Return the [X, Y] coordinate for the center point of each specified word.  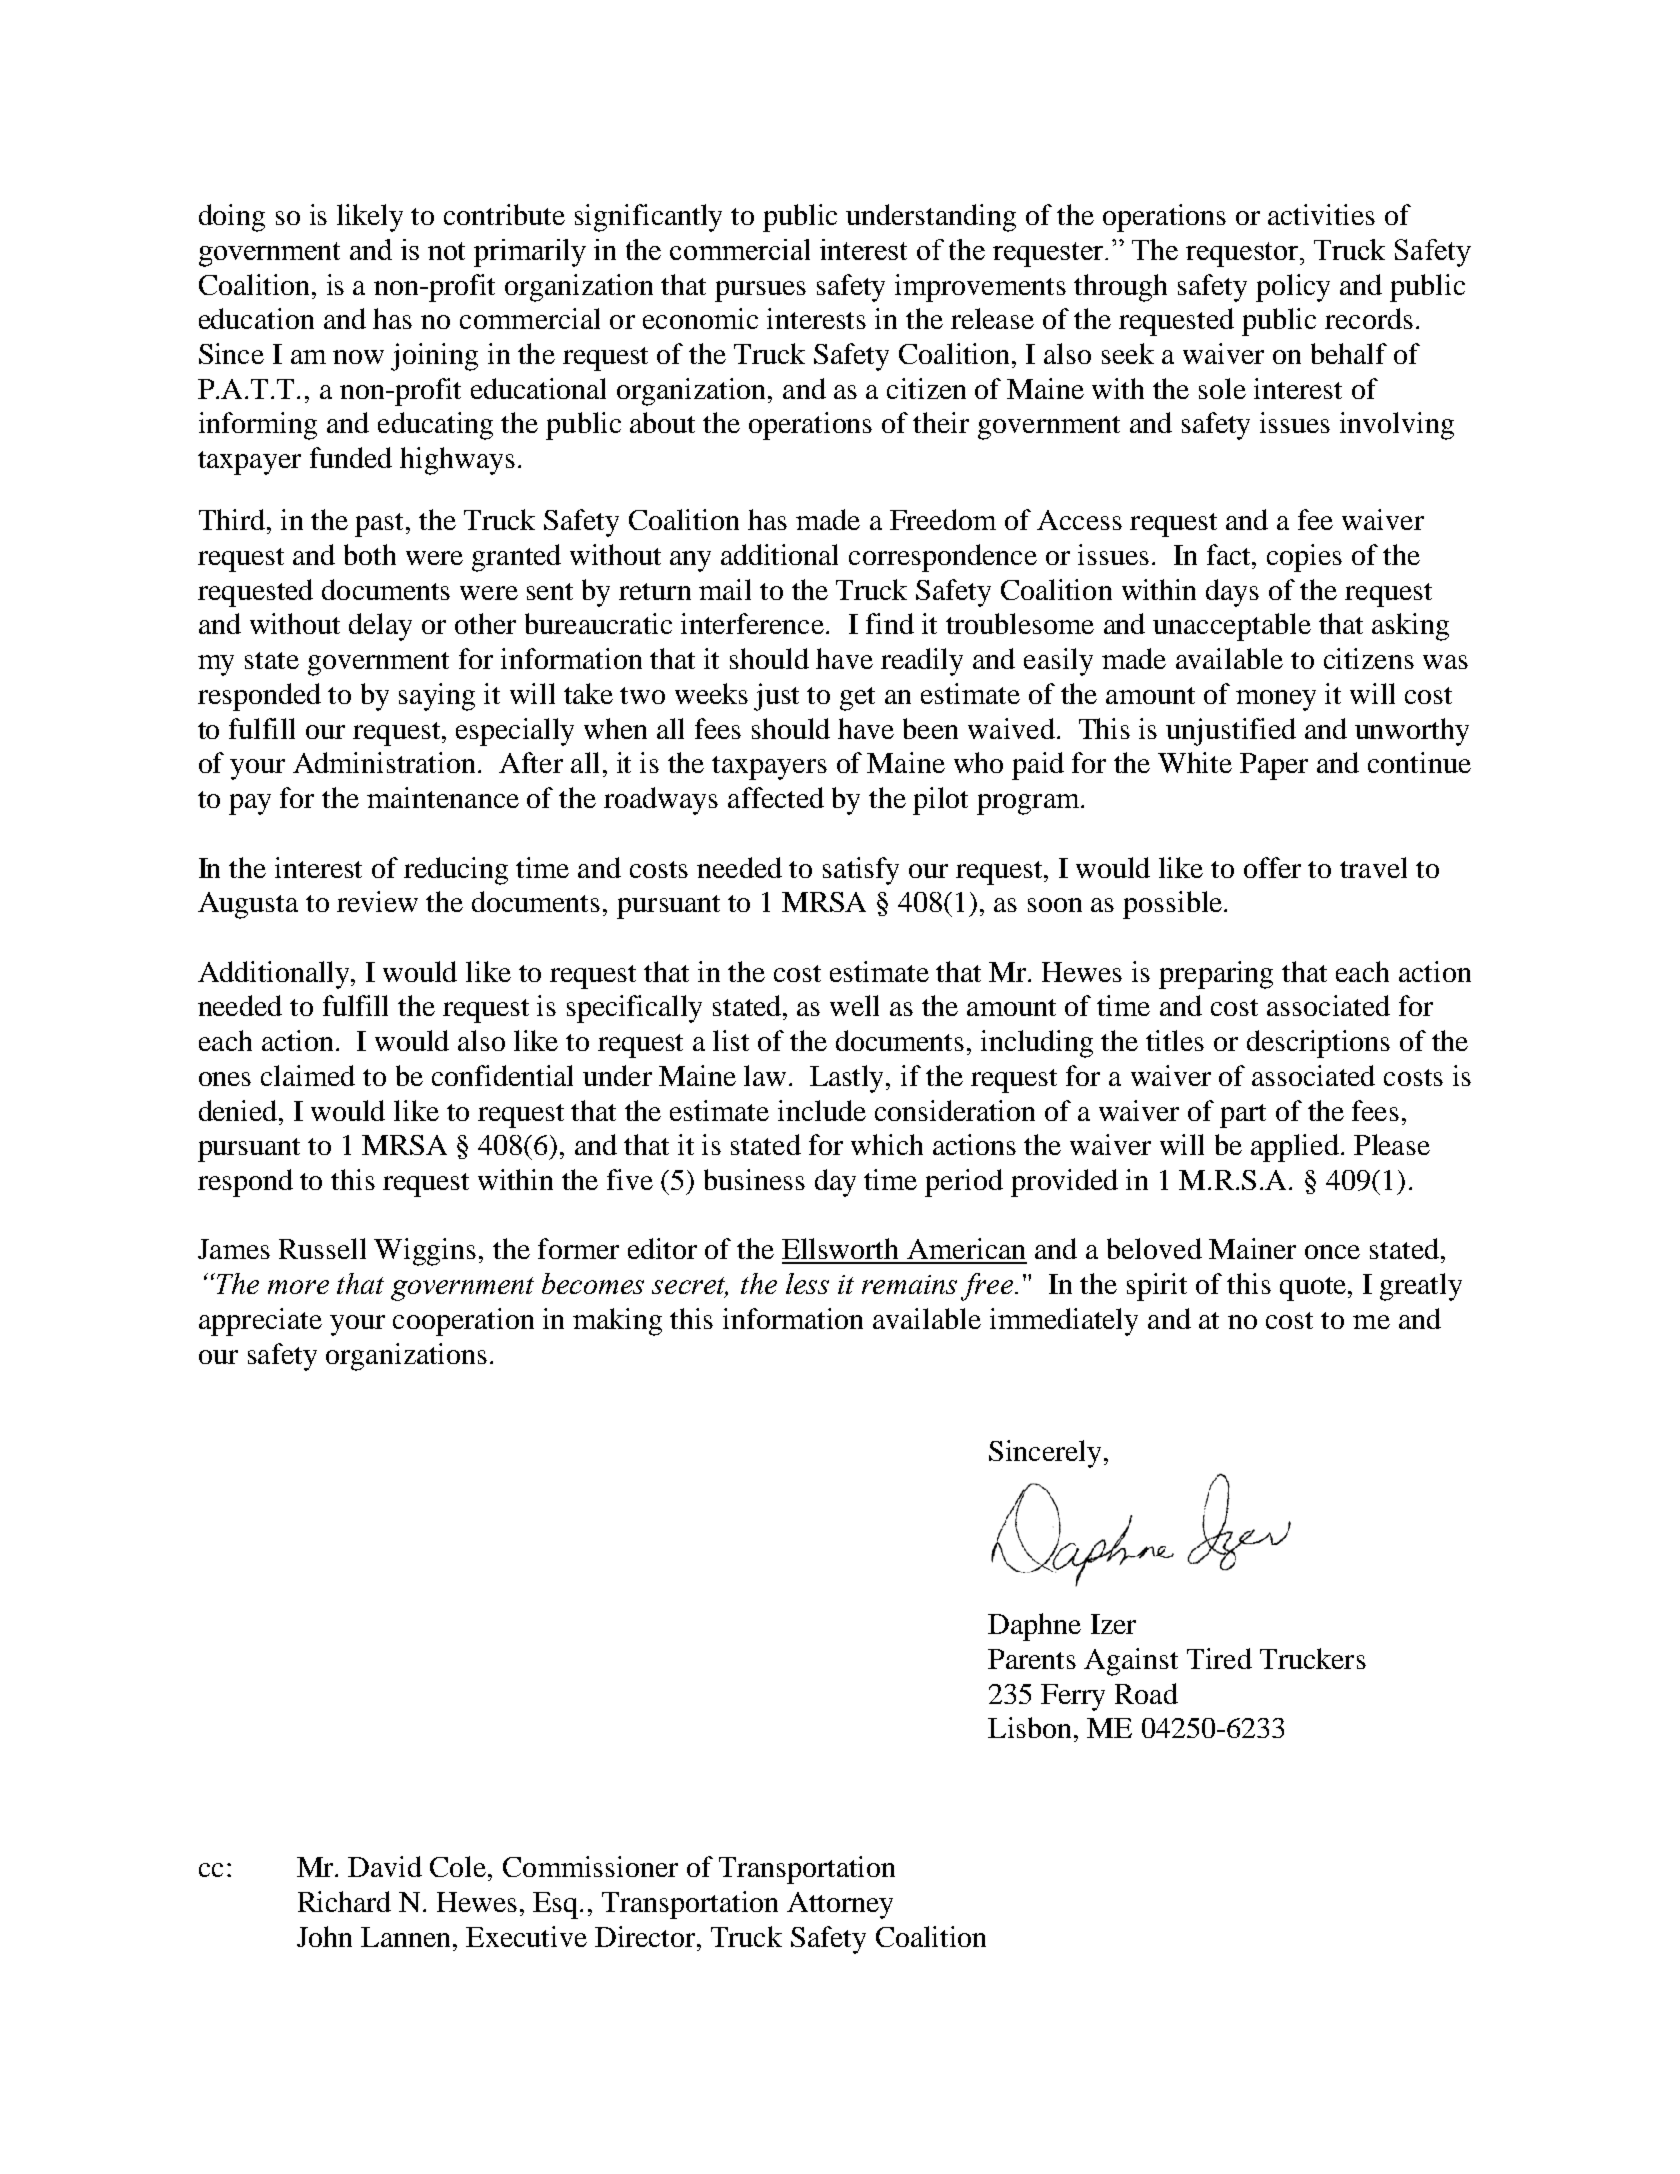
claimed [308, 1075]
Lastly [848, 1079]
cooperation [463, 1322]
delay [380, 627]
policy [1293, 288]
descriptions [1318, 1044]
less [807, 1283]
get [857, 699]
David [385, 1866]
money [1276, 700]
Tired [1219, 1658]
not [446, 251]
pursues [760, 291]
